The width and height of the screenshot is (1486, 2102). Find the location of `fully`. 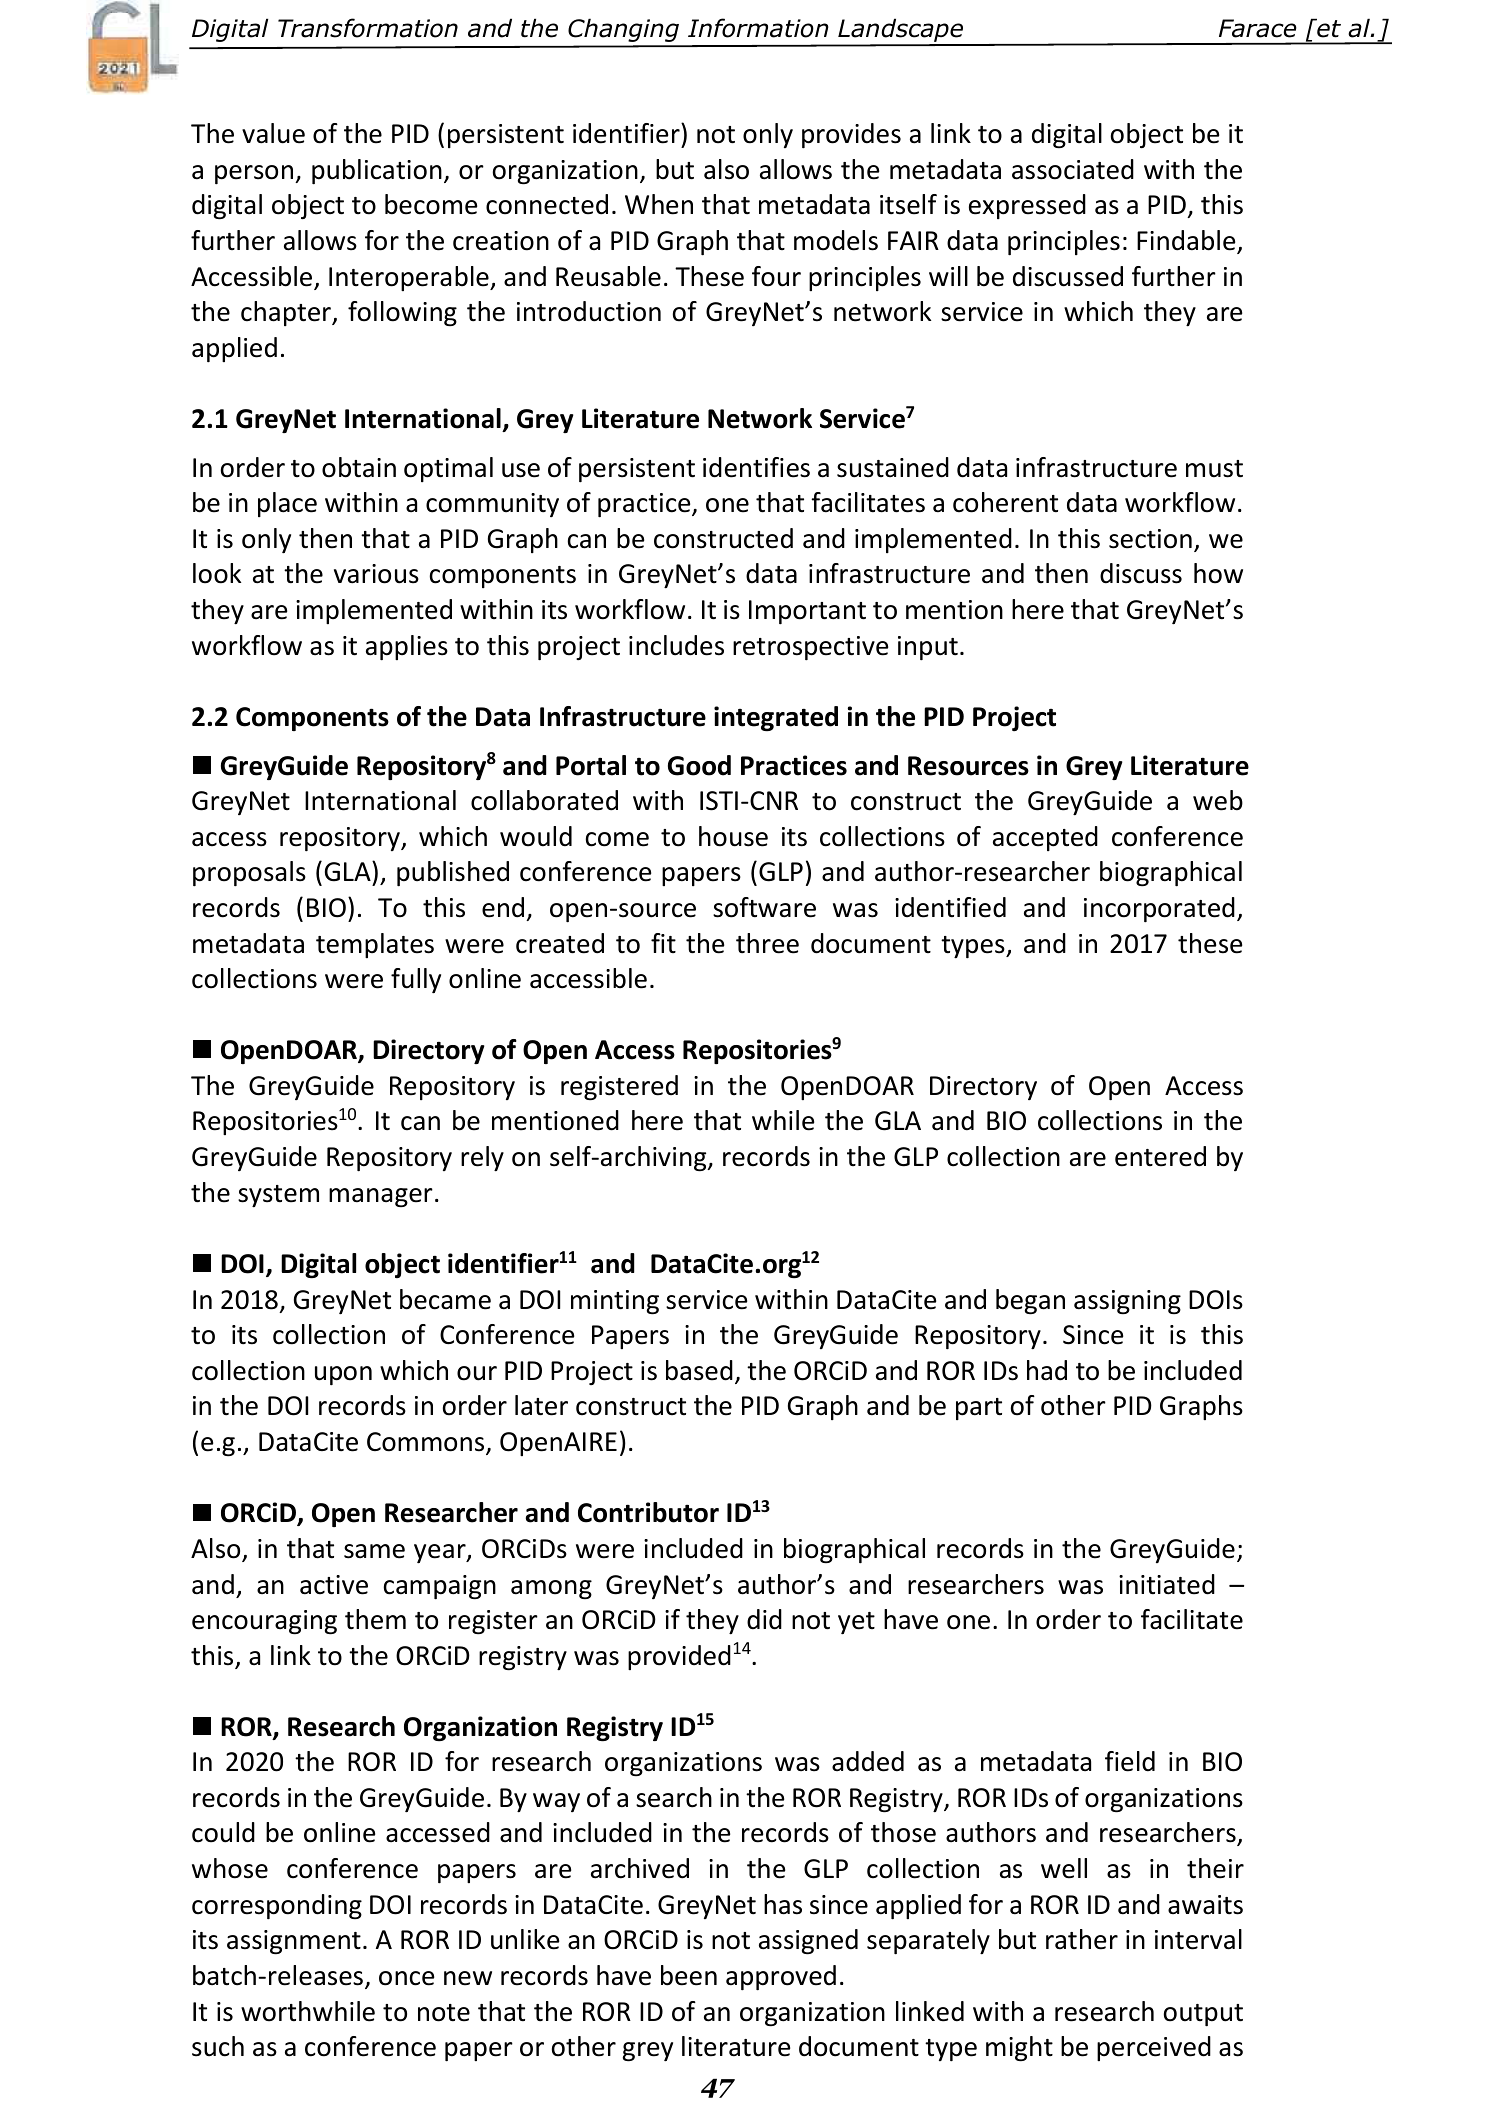

fully is located at coordinates (416, 980).
